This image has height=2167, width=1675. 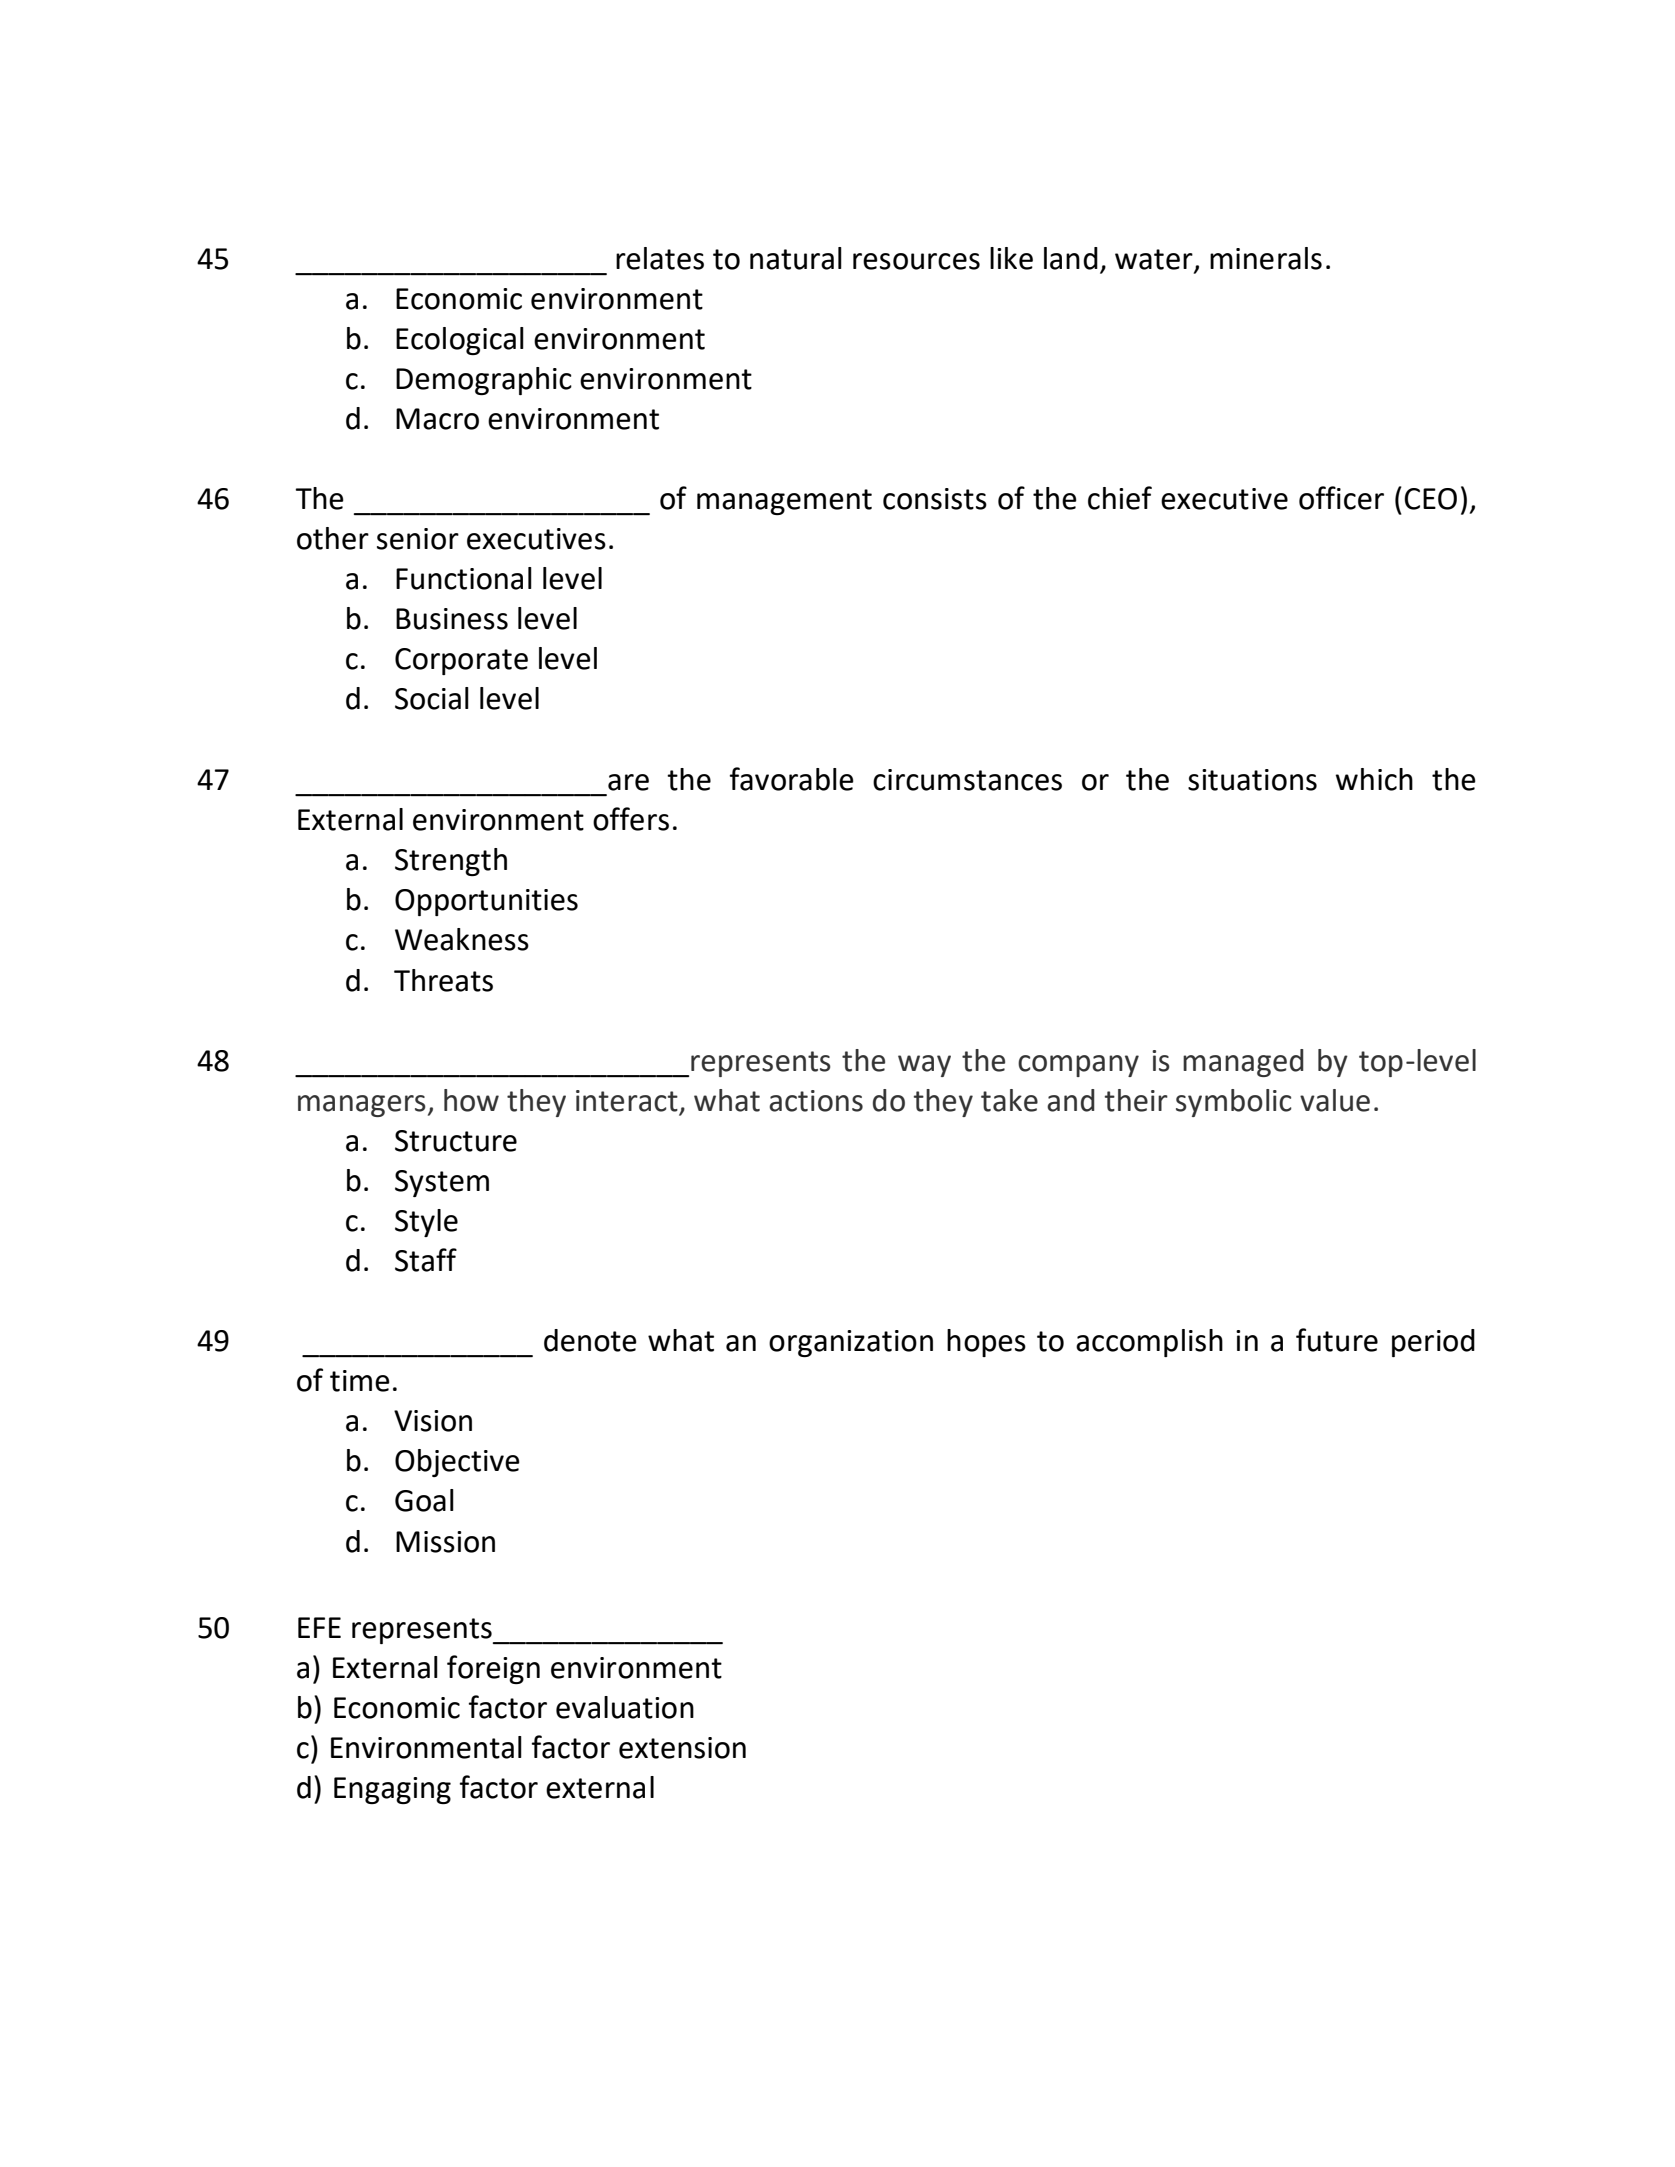 I want to click on favorable, so click(x=792, y=779).
